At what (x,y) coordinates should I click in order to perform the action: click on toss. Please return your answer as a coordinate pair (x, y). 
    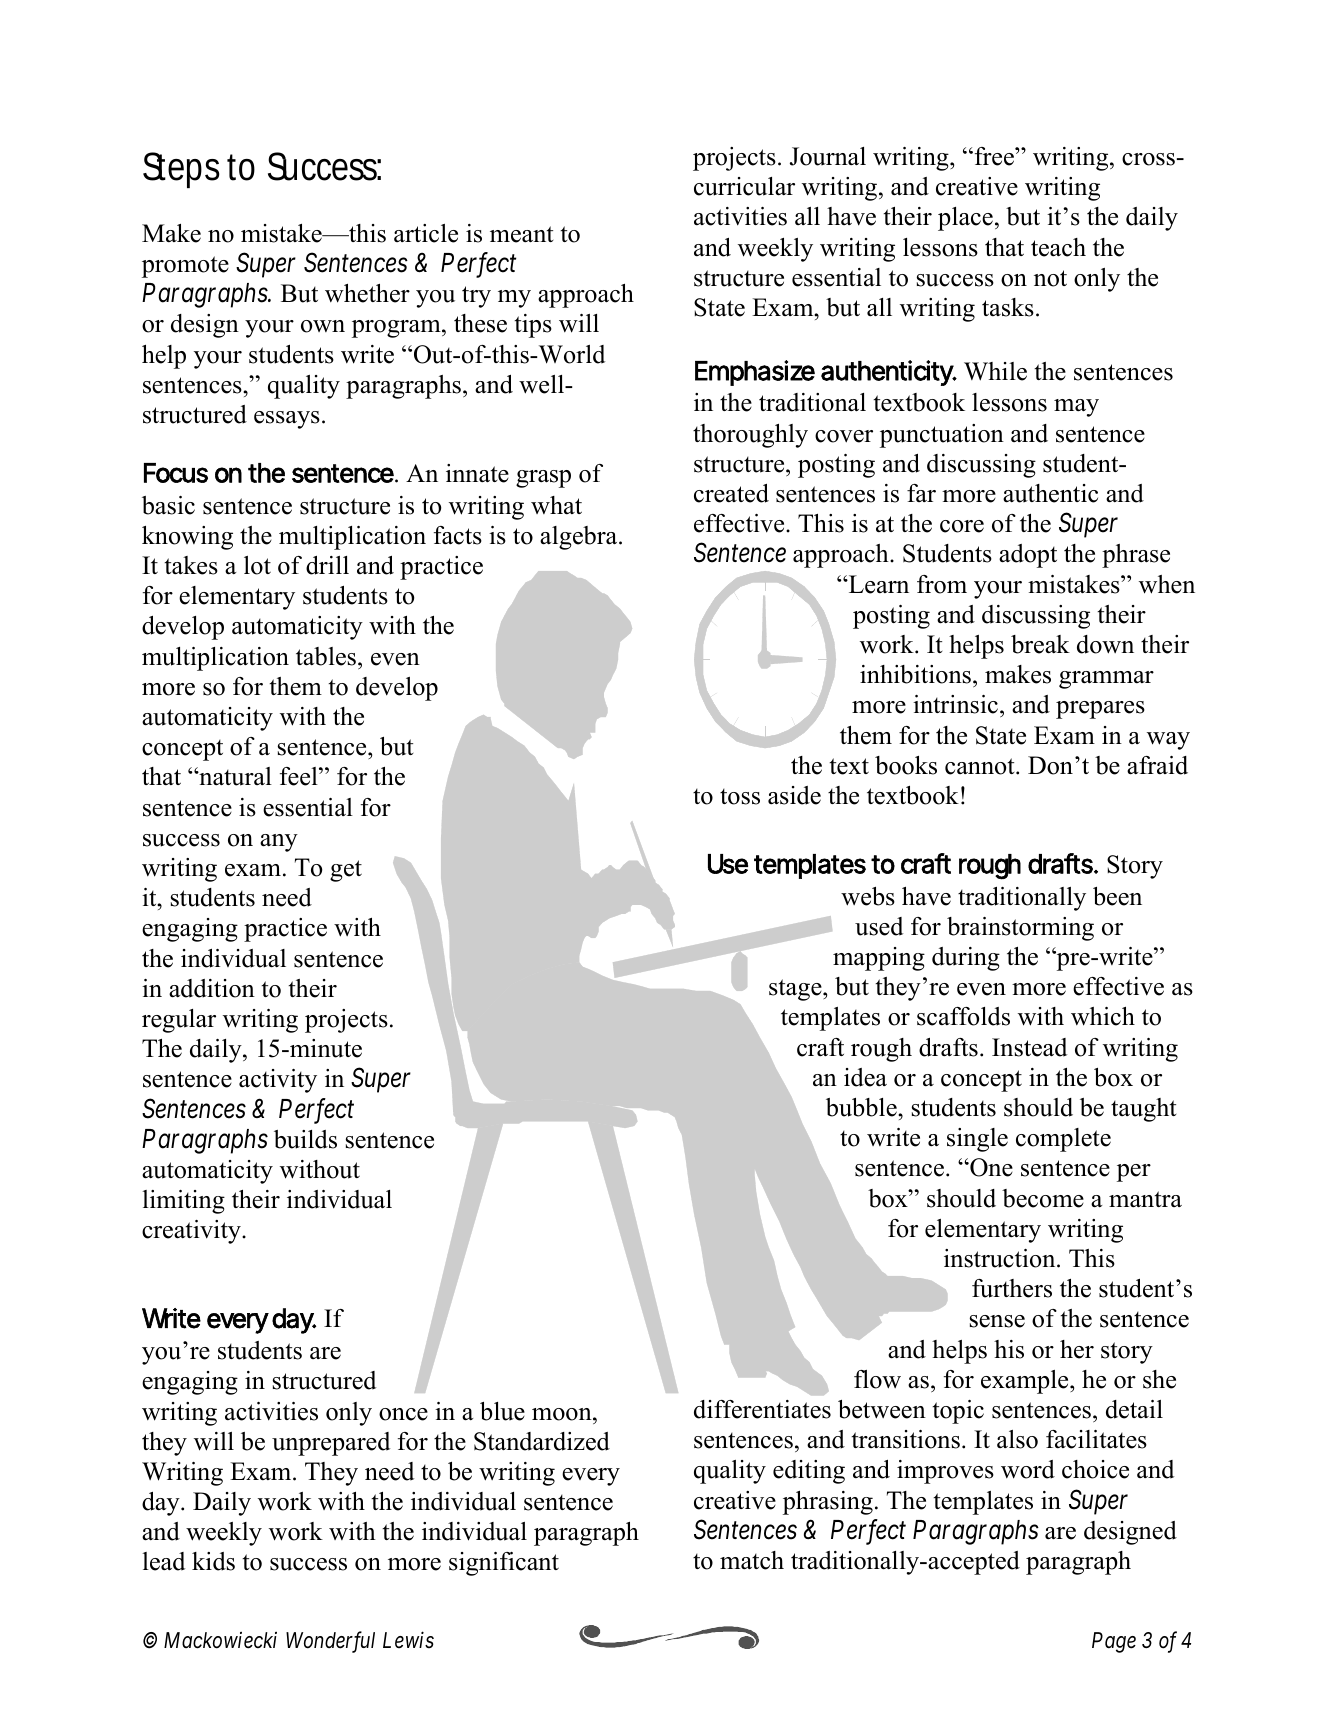
    Looking at the image, I should click on (740, 797).
